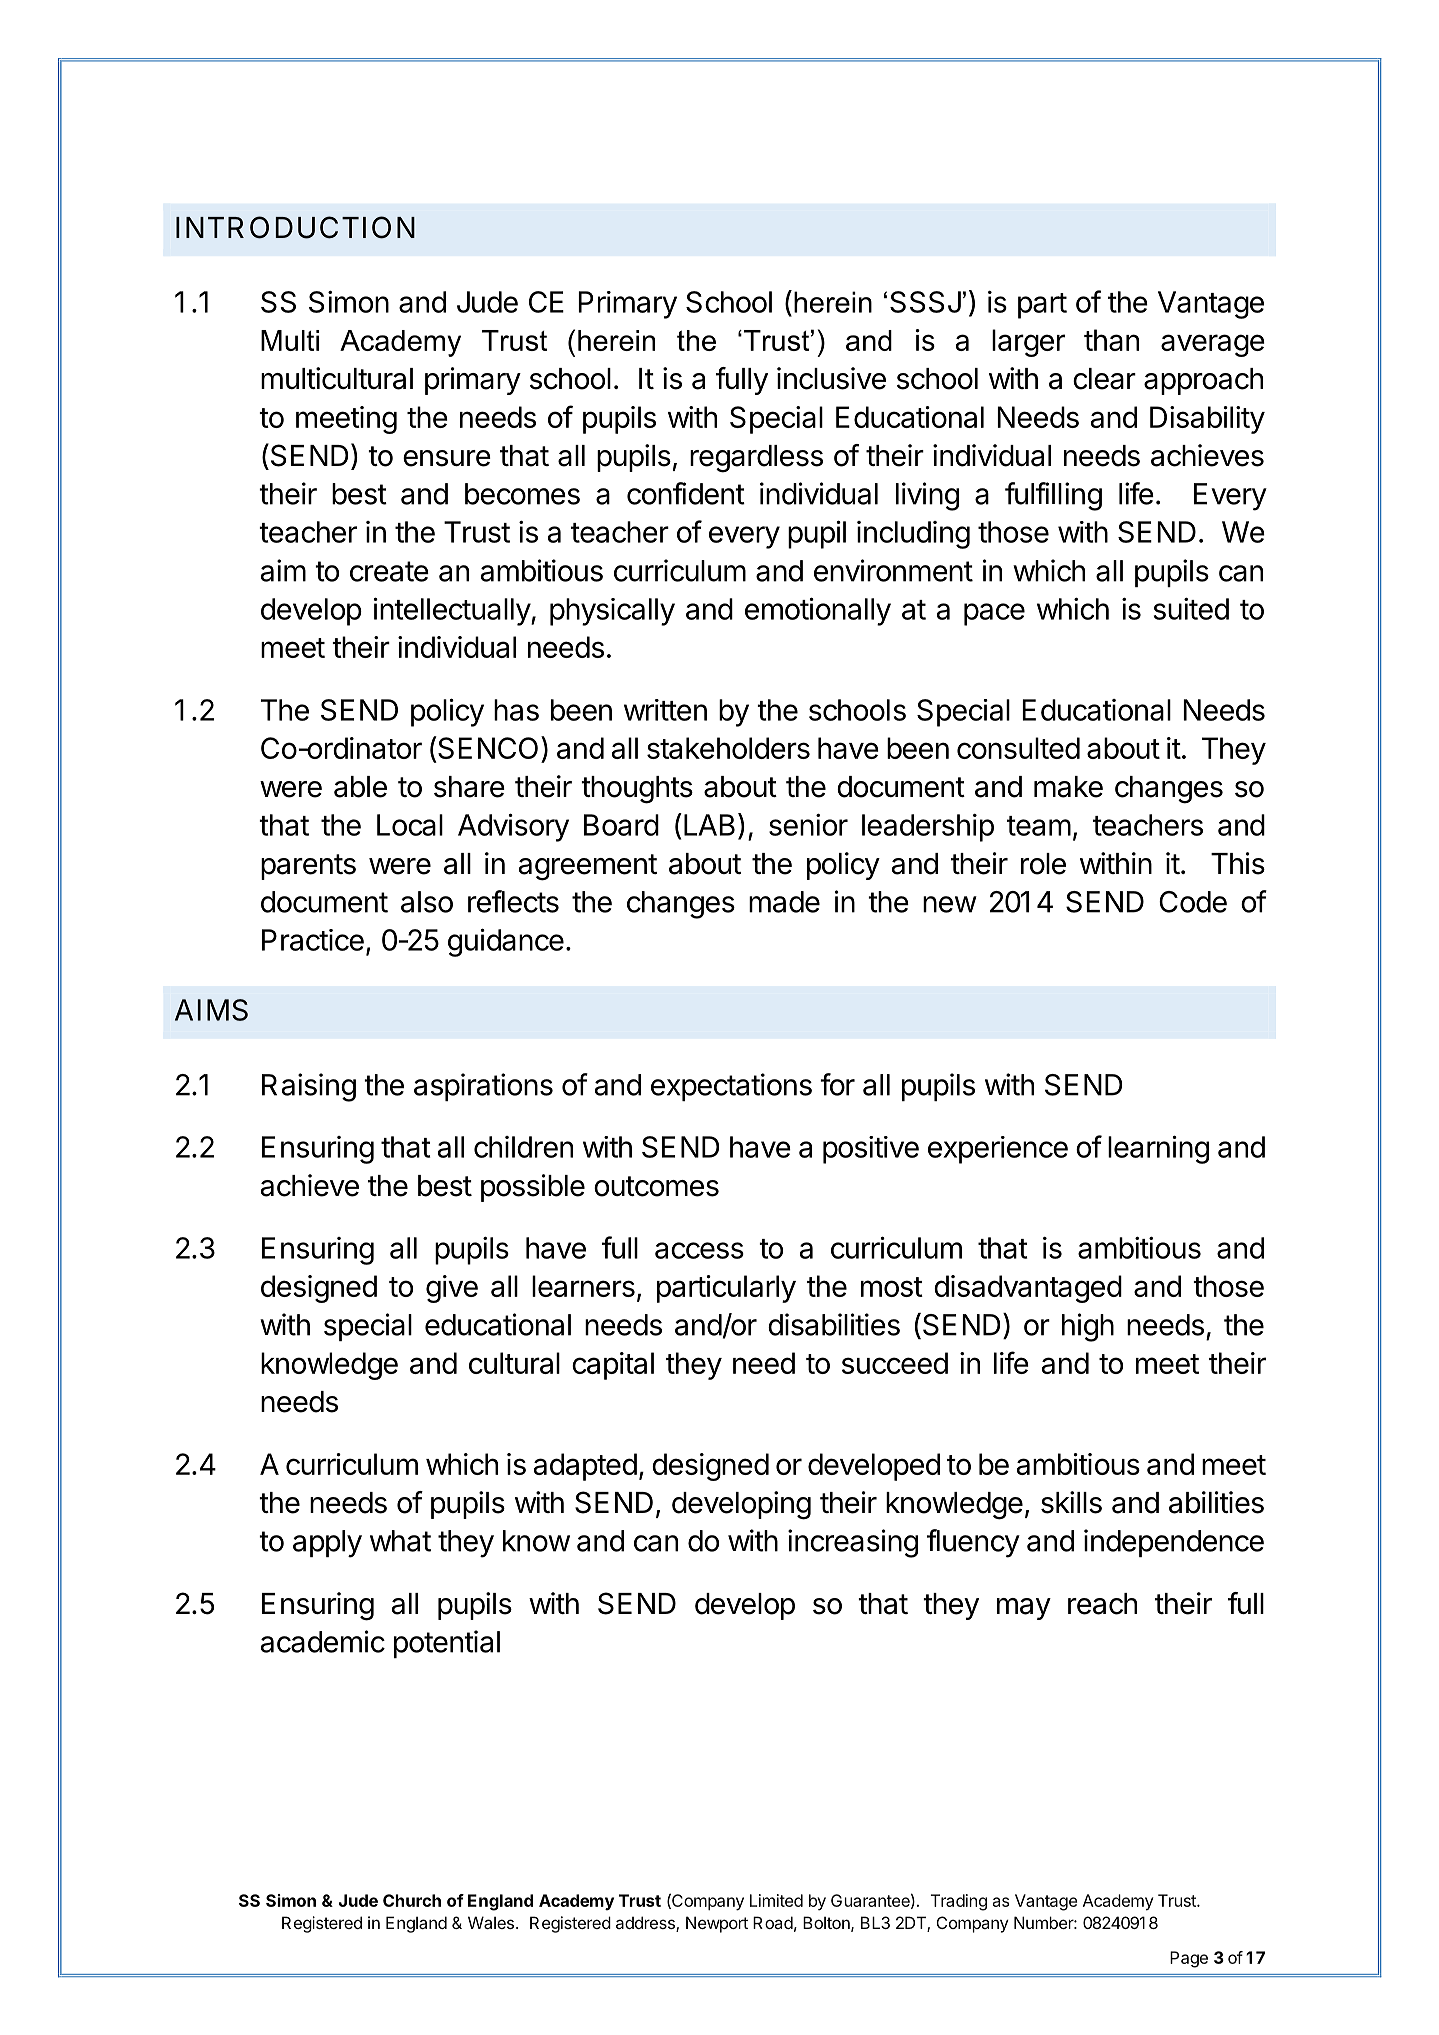 This screenshot has height=2035, width=1439. I want to click on Church, so click(412, 1900).
